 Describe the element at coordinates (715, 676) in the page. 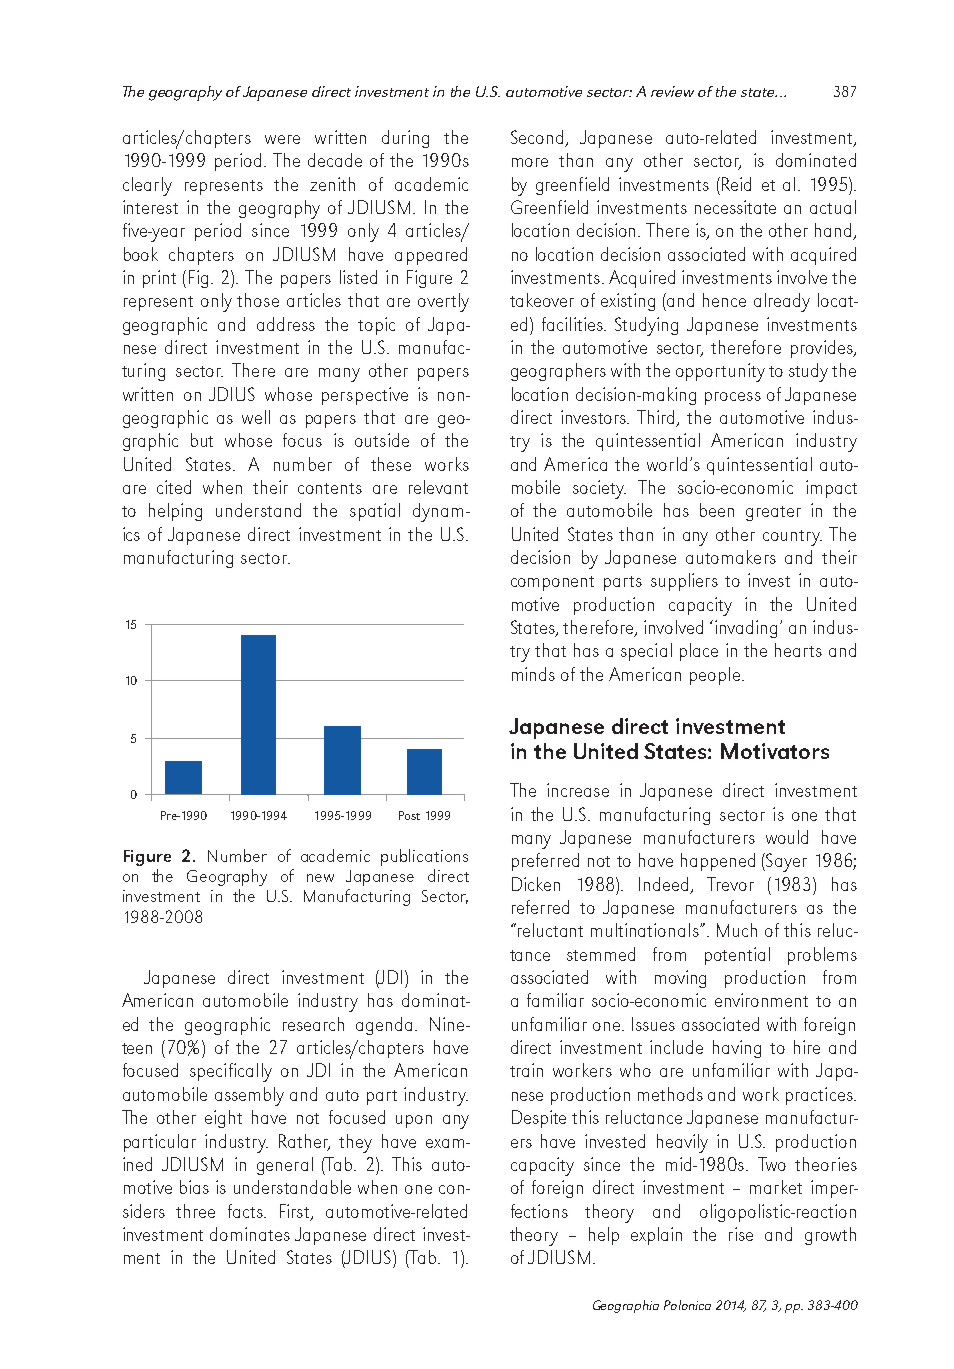

I see `people` at that location.
